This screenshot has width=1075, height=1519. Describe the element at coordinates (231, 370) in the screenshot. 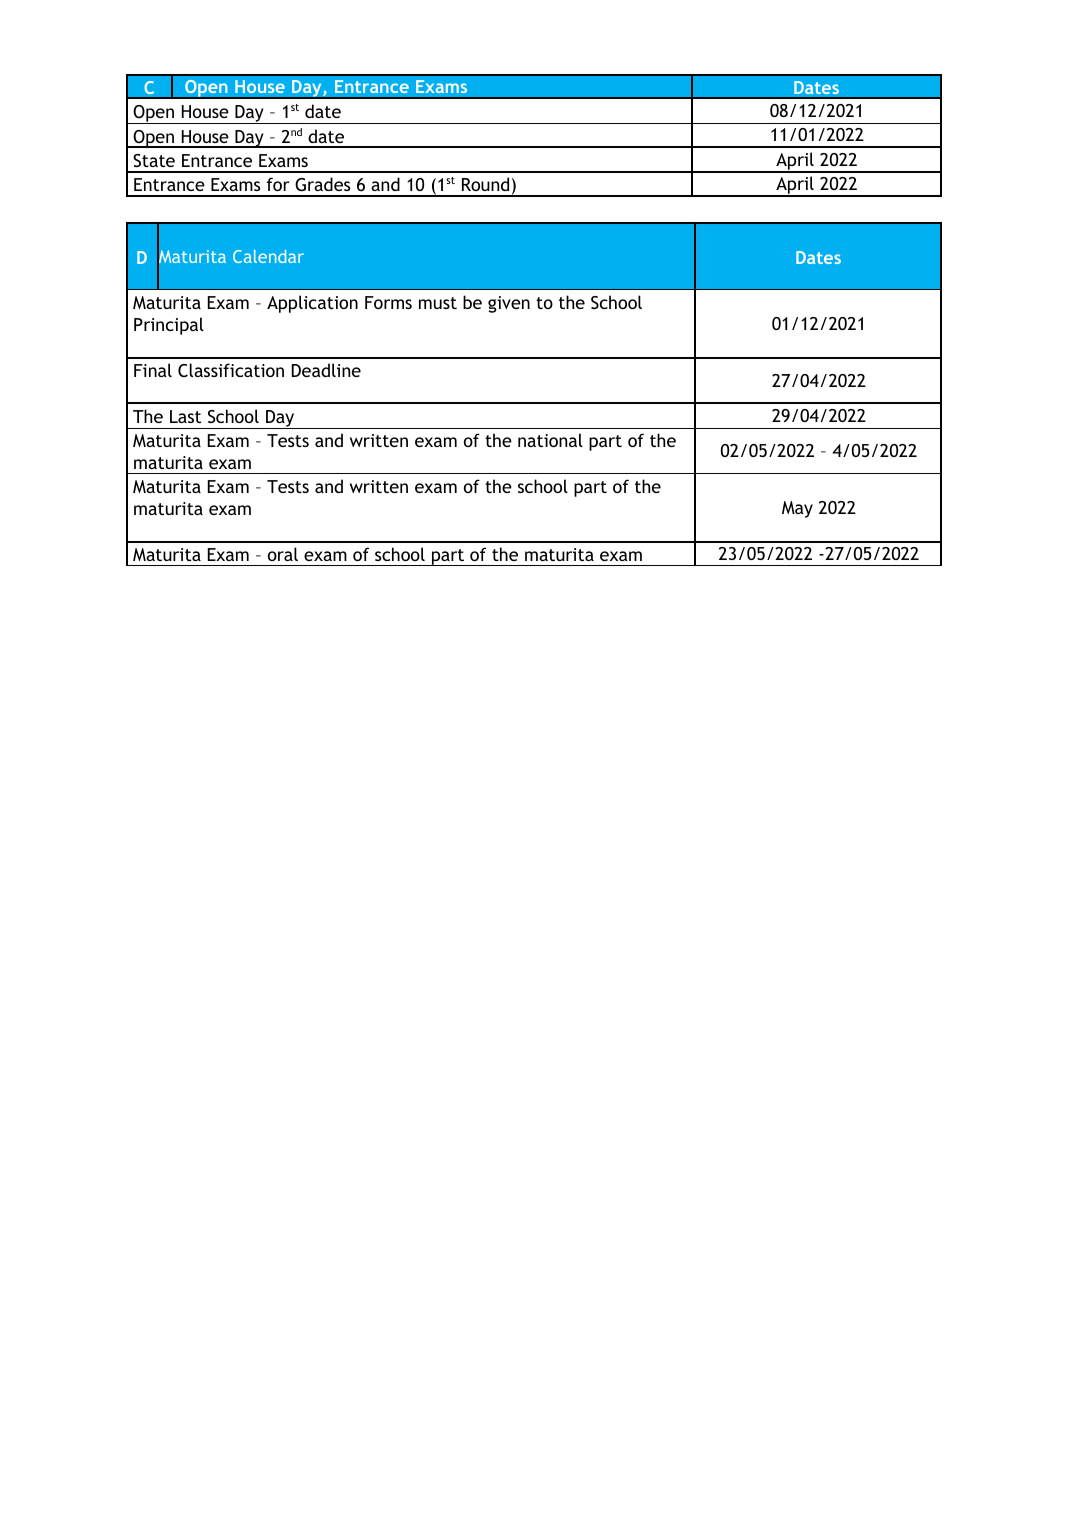

I see `Classification` at that location.
